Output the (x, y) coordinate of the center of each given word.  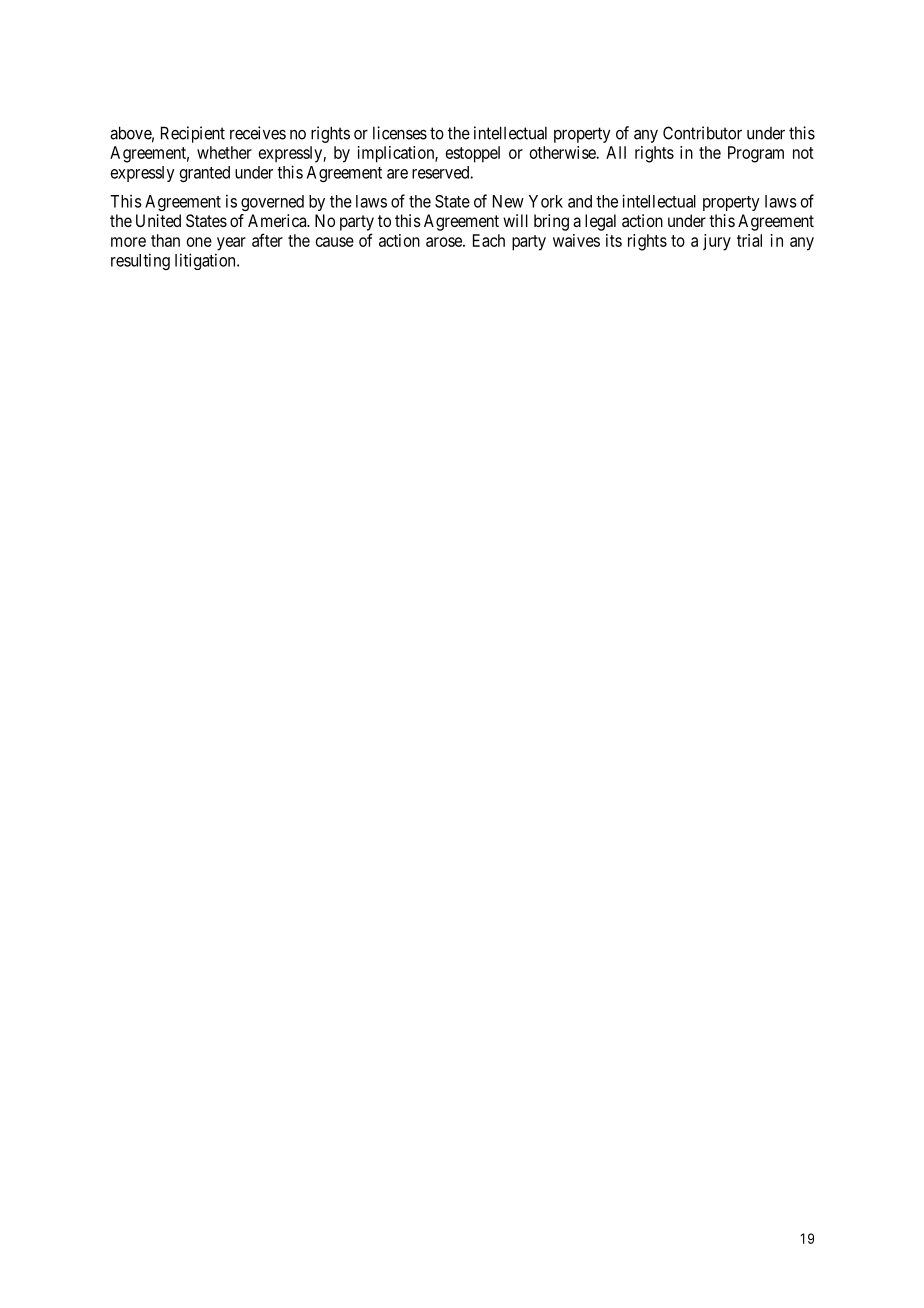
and (580, 201)
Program (756, 154)
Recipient (193, 134)
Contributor (702, 133)
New (508, 201)
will (515, 220)
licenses (400, 133)
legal (600, 222)
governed (272, 203)
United (158, 220)
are (397, 174)
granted (204, 174)
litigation (206, 261)
